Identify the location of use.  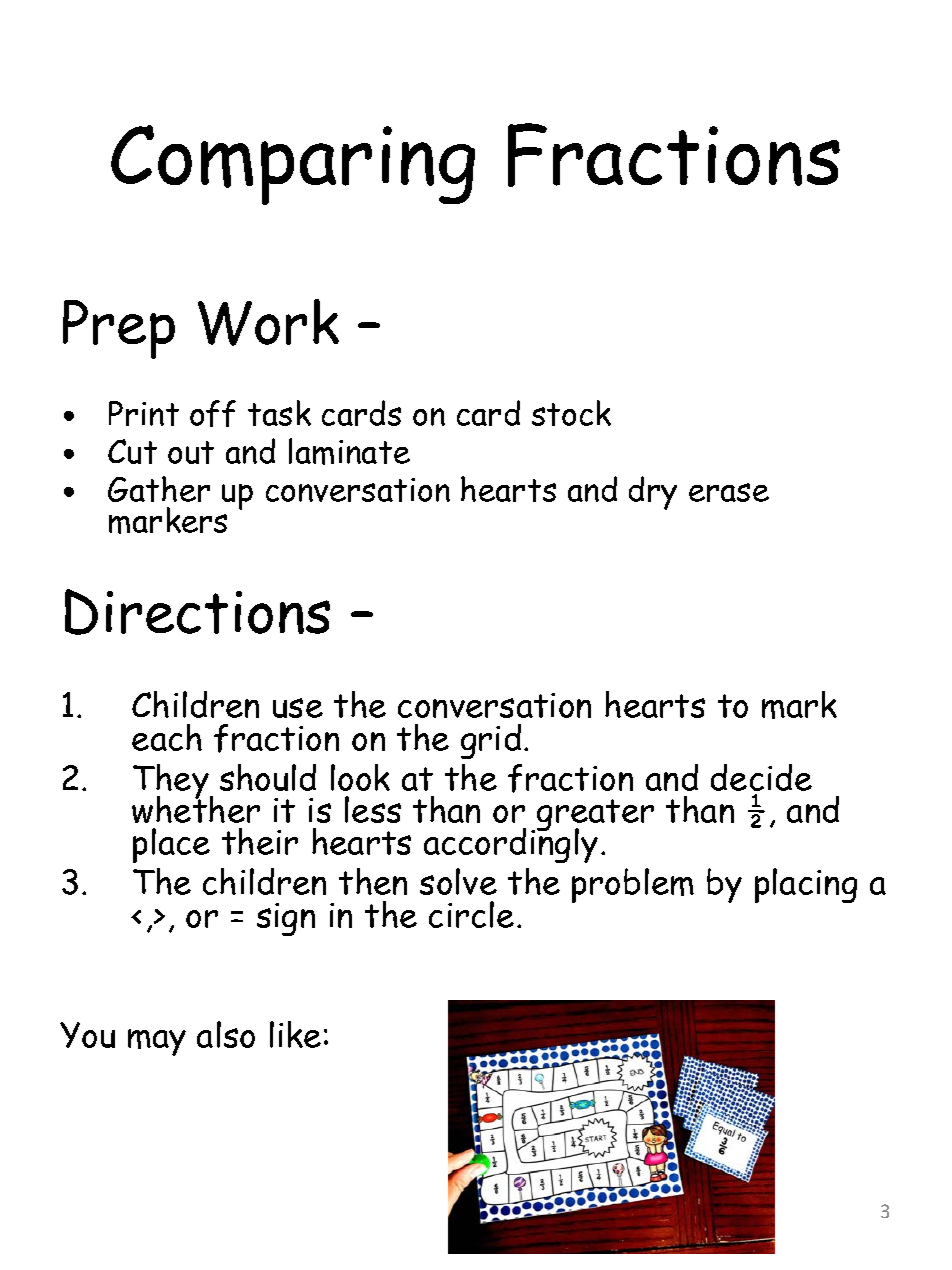
(298, 708).
